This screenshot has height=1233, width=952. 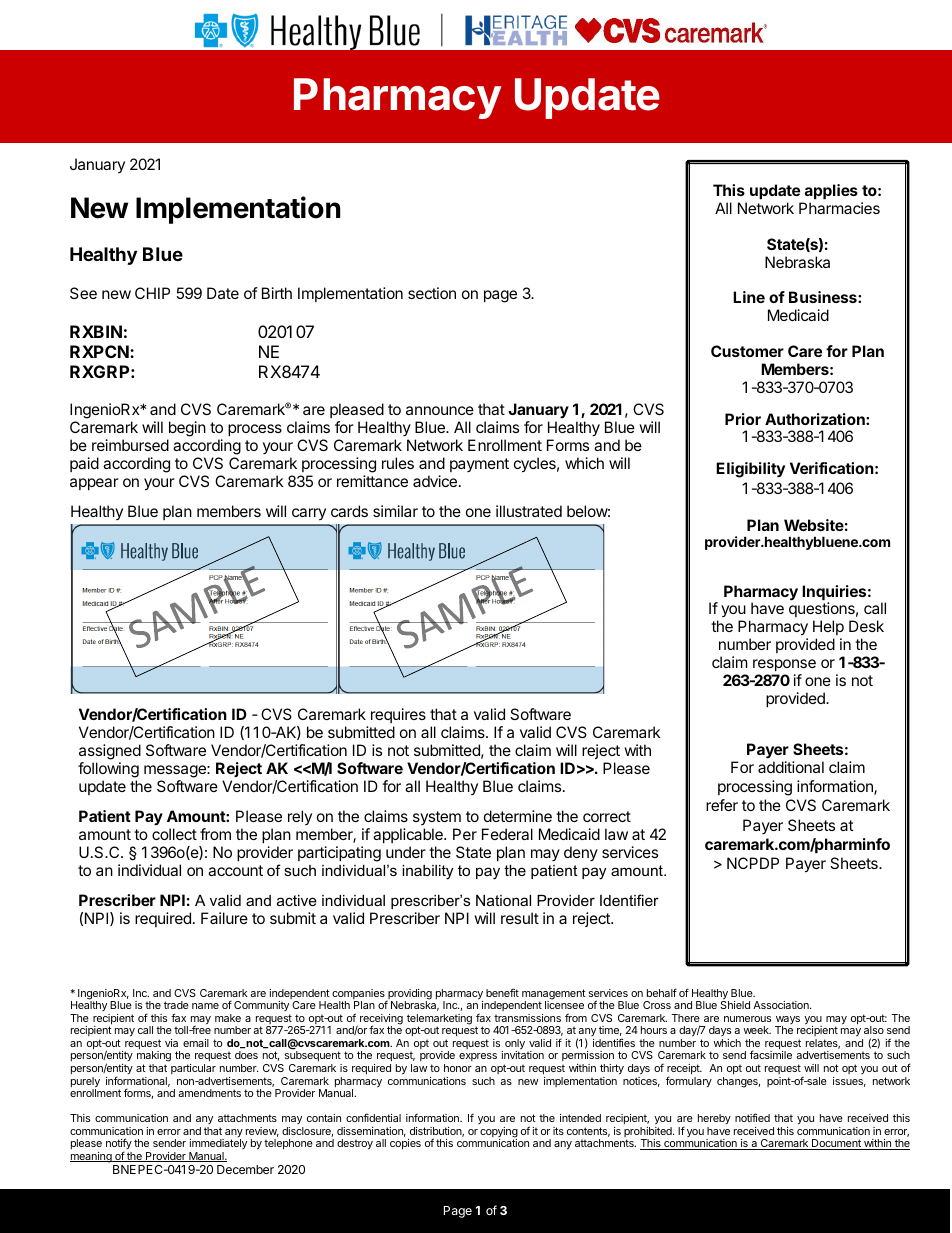 I want to click on copying, so click(x=499, y=1133).
